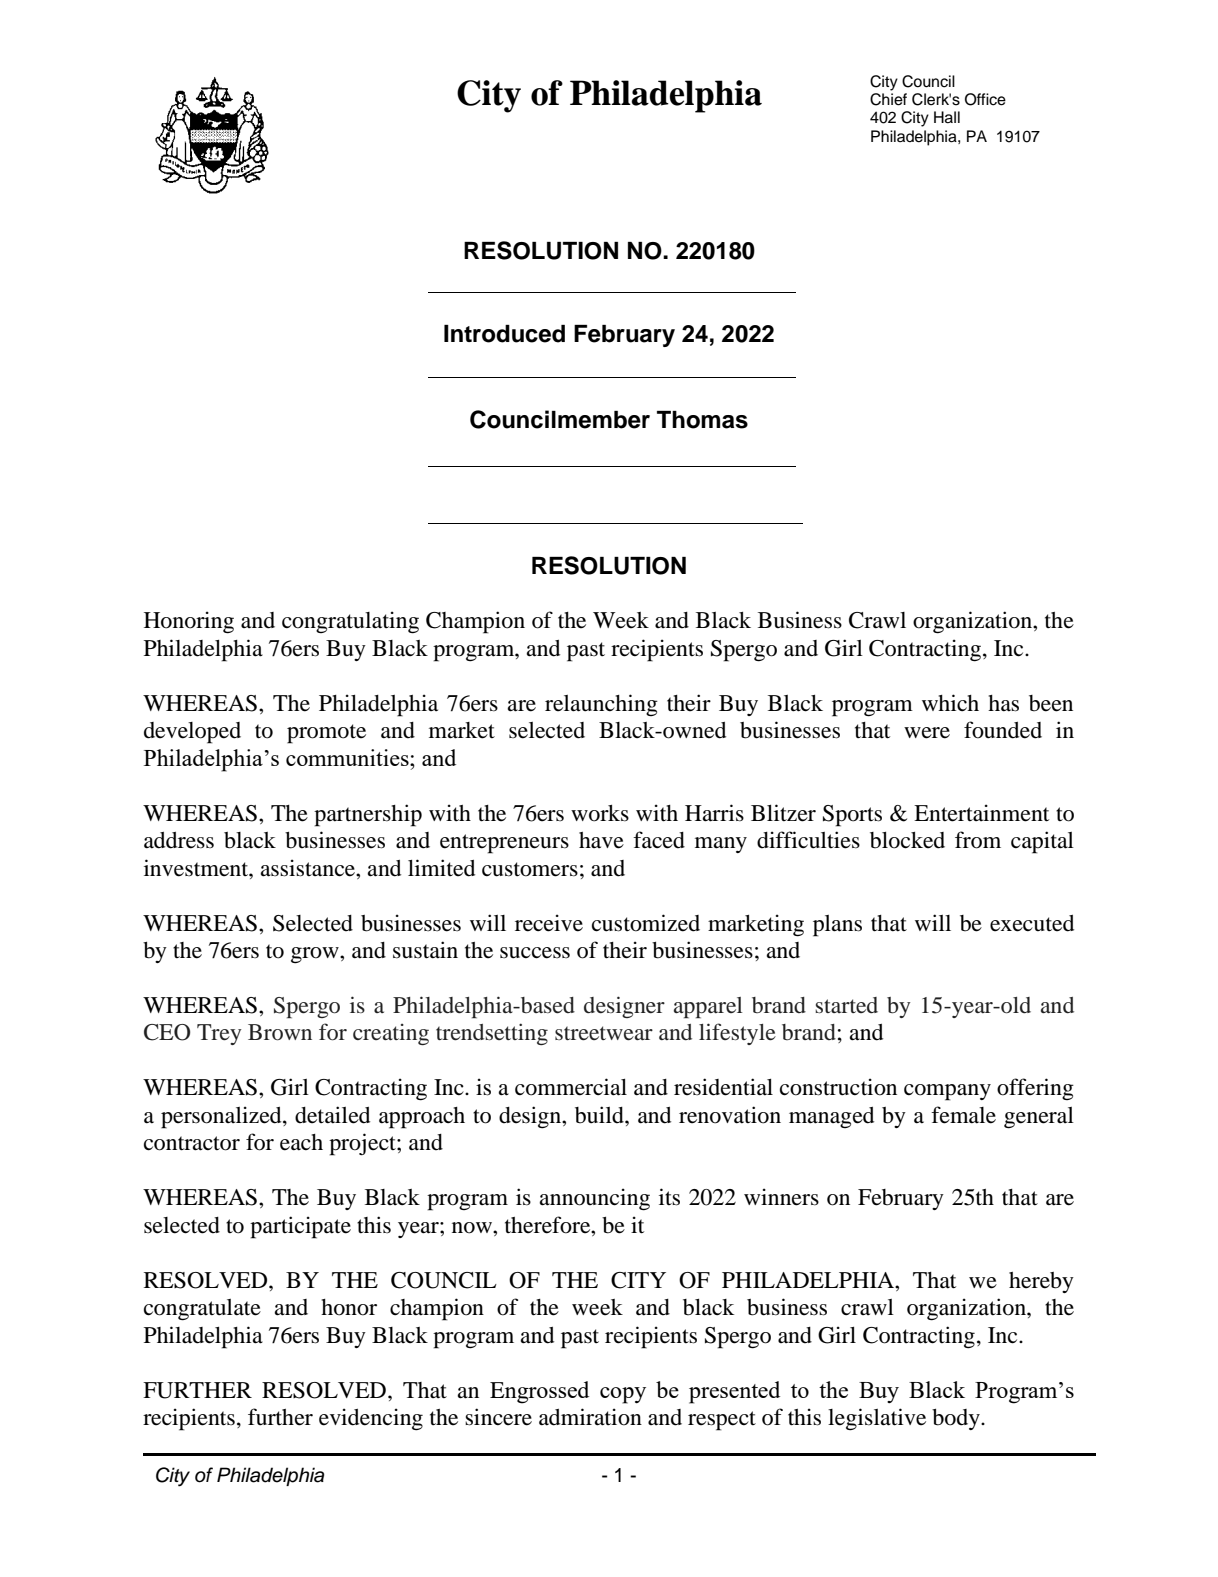  What do you see at coordinates (371, 1419) in the page?
I see `evidencing` at bounding box center [371, 1419].
